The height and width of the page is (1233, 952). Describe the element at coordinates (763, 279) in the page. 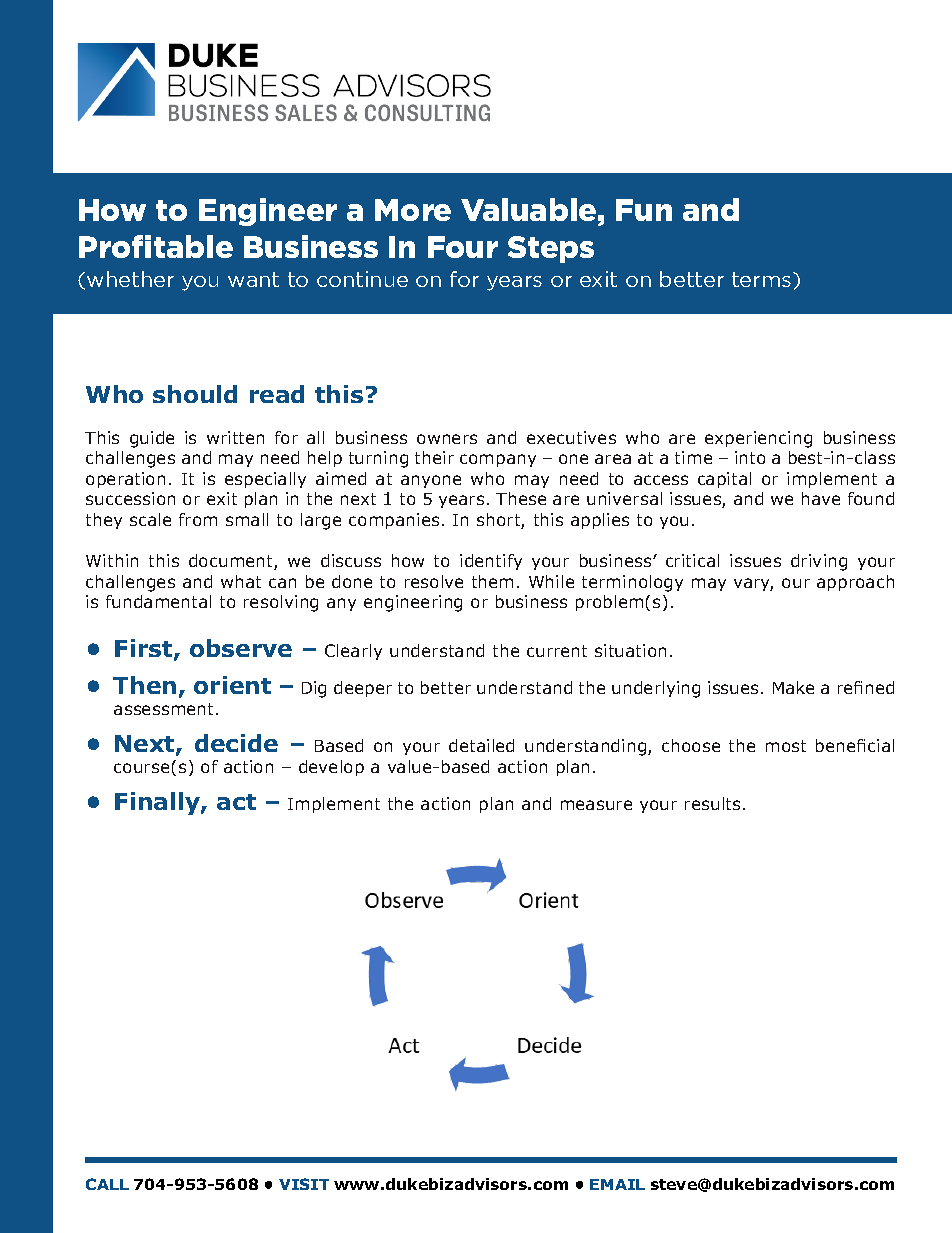

I see `terms` at that location.
